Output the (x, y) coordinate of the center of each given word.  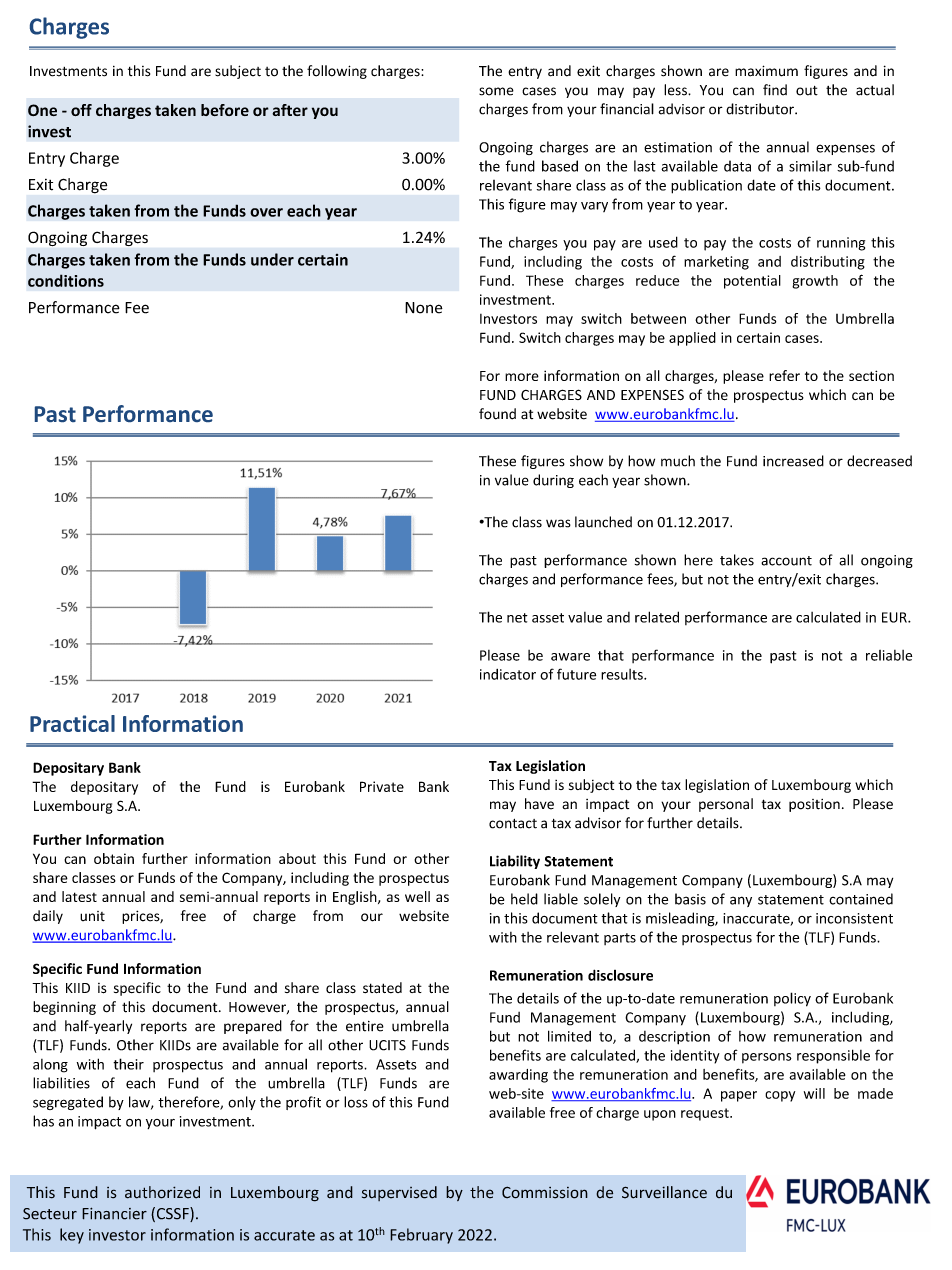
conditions (66, 280)
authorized (162, 1192)
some (496, 91)
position (814, 805)
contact (513, 824)
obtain (114, 858)
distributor (761, 109)
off (81, 110)
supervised (399, 1193)
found (497, 414)
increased (793, 461)
